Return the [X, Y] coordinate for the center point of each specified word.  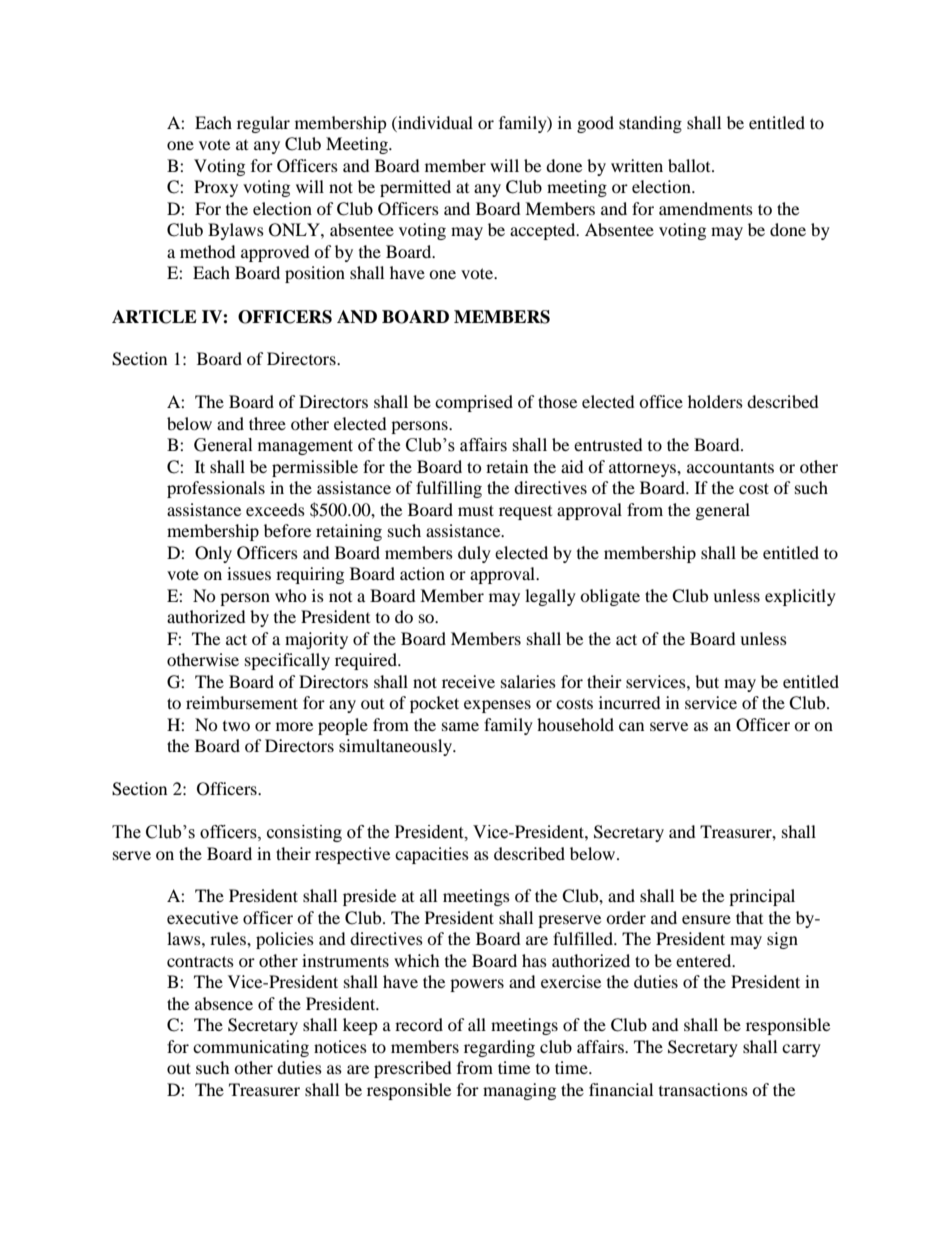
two [236, 726]
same [460, 726]
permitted [415, 188]
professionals [216, 489]
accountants [730, 468]
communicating [251, 1048]
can [631, 726]
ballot [690, 165]
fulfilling [449, 489]
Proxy [216, 188]
